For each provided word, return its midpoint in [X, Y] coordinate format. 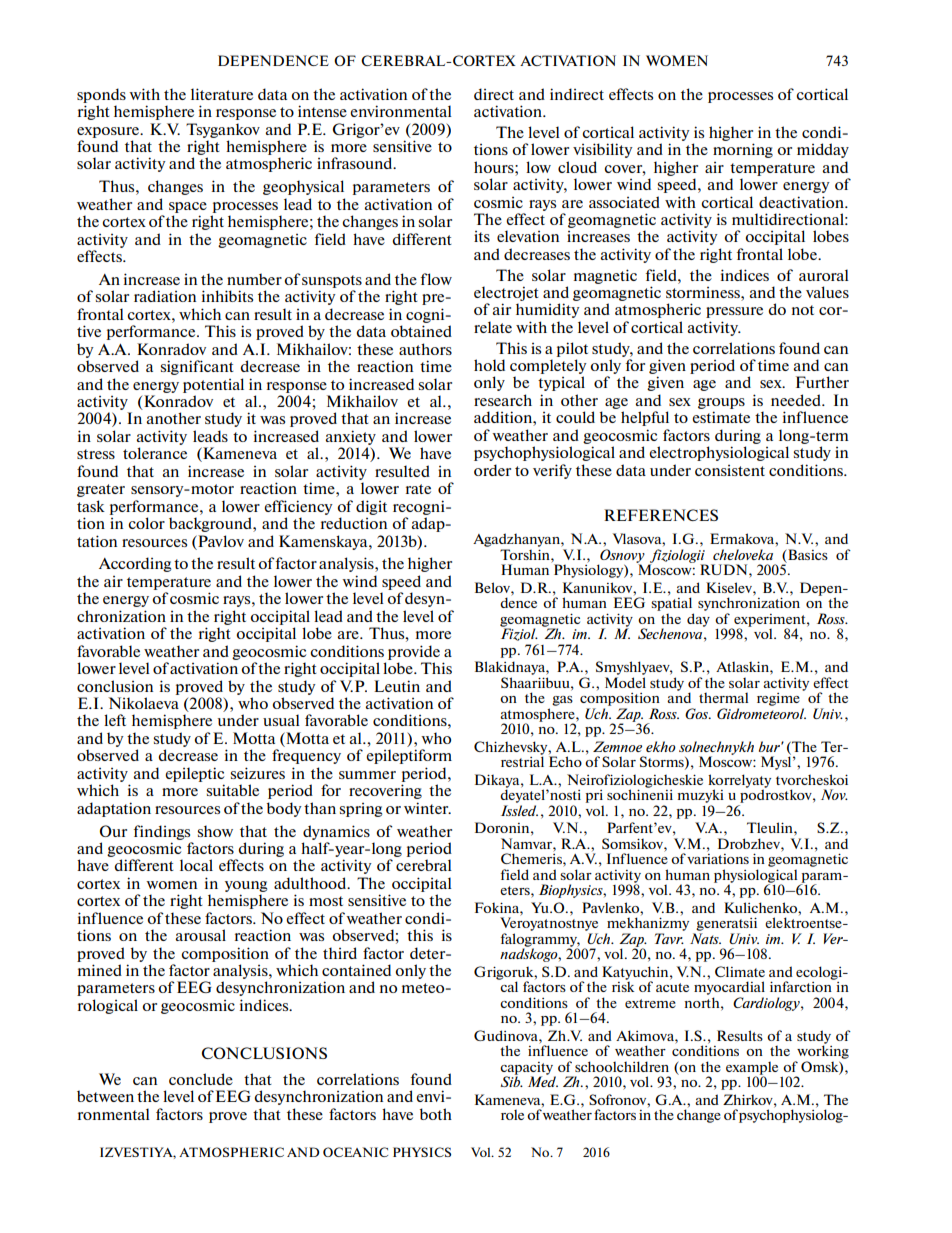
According [135, 564]
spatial [671, 603]
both [436, 1114]
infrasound [356, 163]
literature [222, 94]
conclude [201, 1079]
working [823, 1051]
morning [743, 150]
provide [414, 652]
